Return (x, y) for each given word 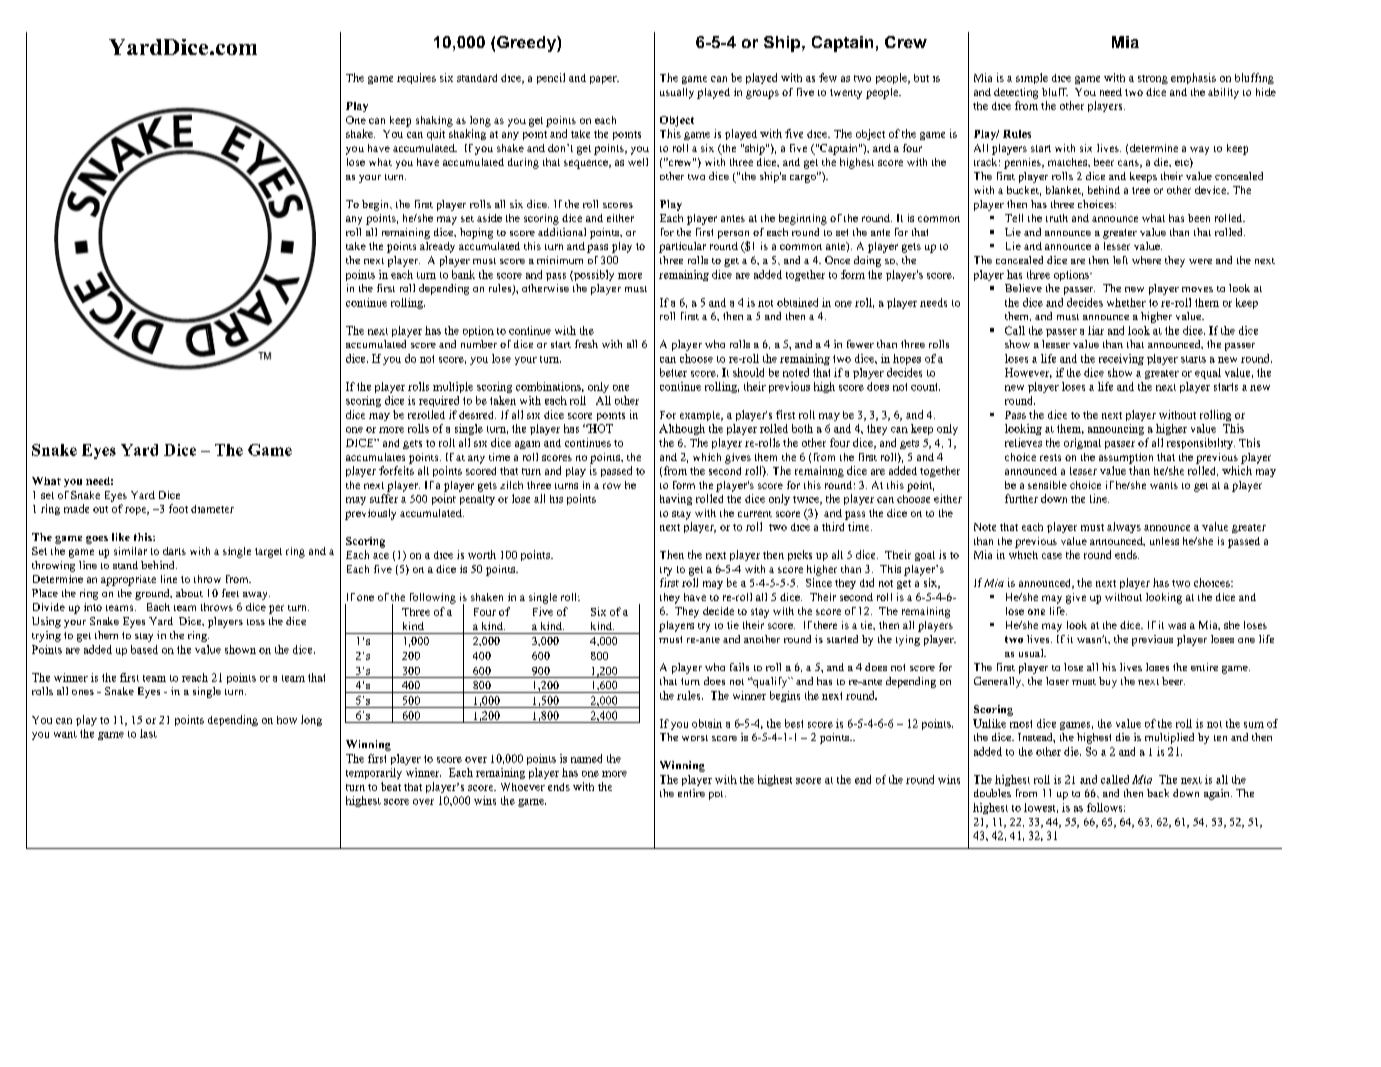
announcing (1116, 429)
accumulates (375, 457)
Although (682, 429)
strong (1153, 79)
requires (416, 78)
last (148, 733)
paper (604, 80)
